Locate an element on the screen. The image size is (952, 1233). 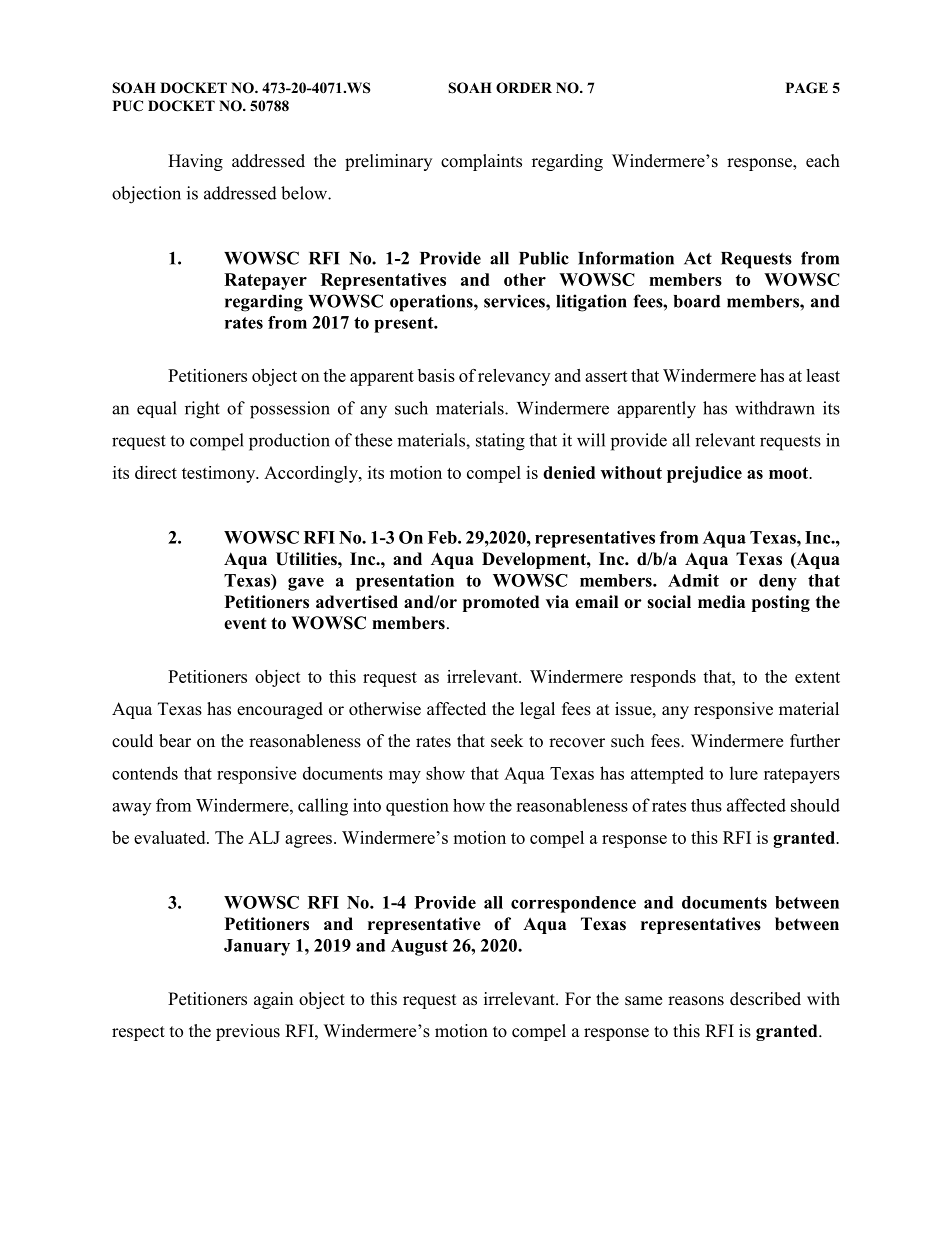
Having is located at coordinates (195, 162).
